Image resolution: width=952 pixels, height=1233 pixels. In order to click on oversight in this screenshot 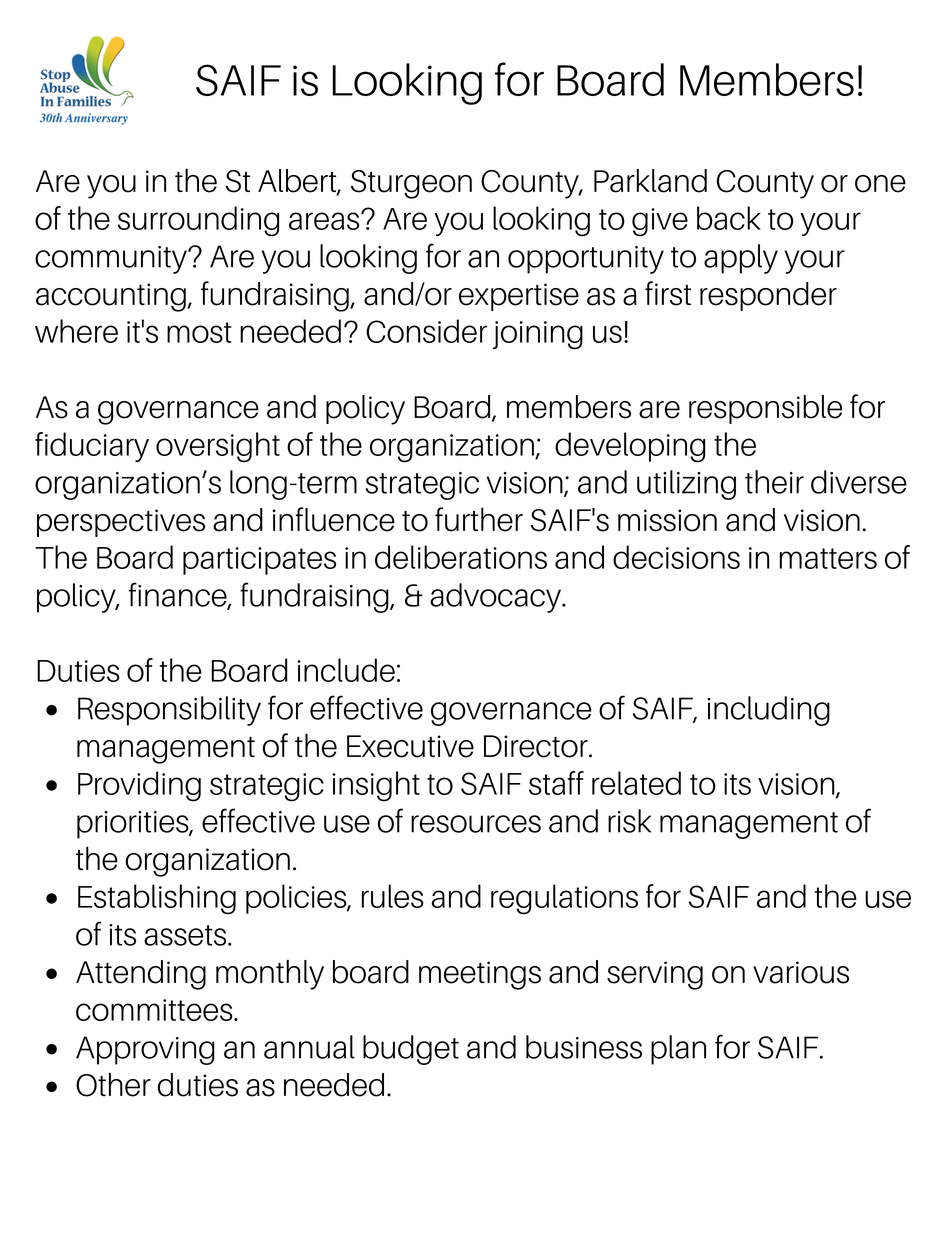, I will do `click(218, 447)`.
